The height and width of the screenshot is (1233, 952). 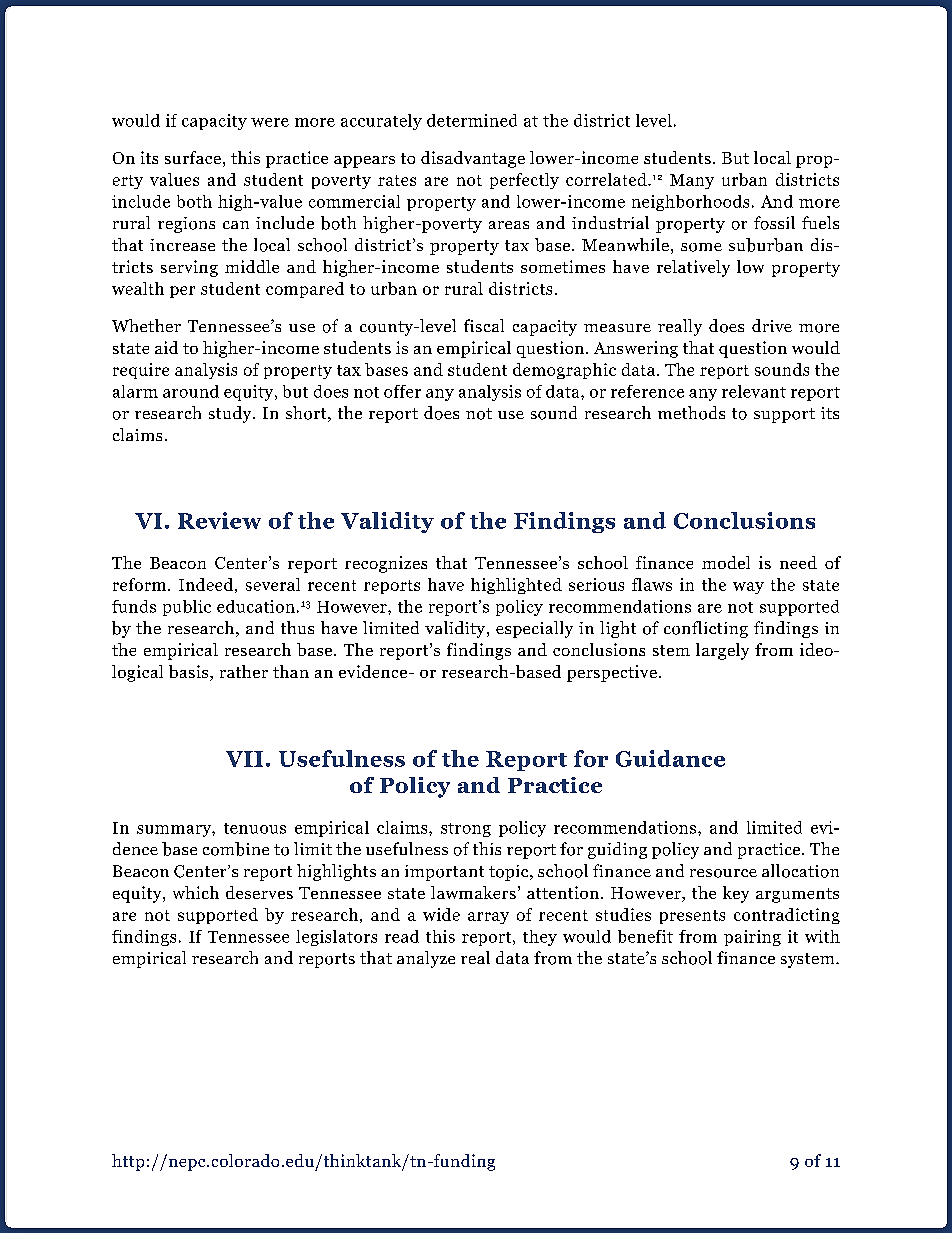 What do you see at coordinates (488, 918) in the screenshot?
I see `array` at bounding box center [488, 918].
